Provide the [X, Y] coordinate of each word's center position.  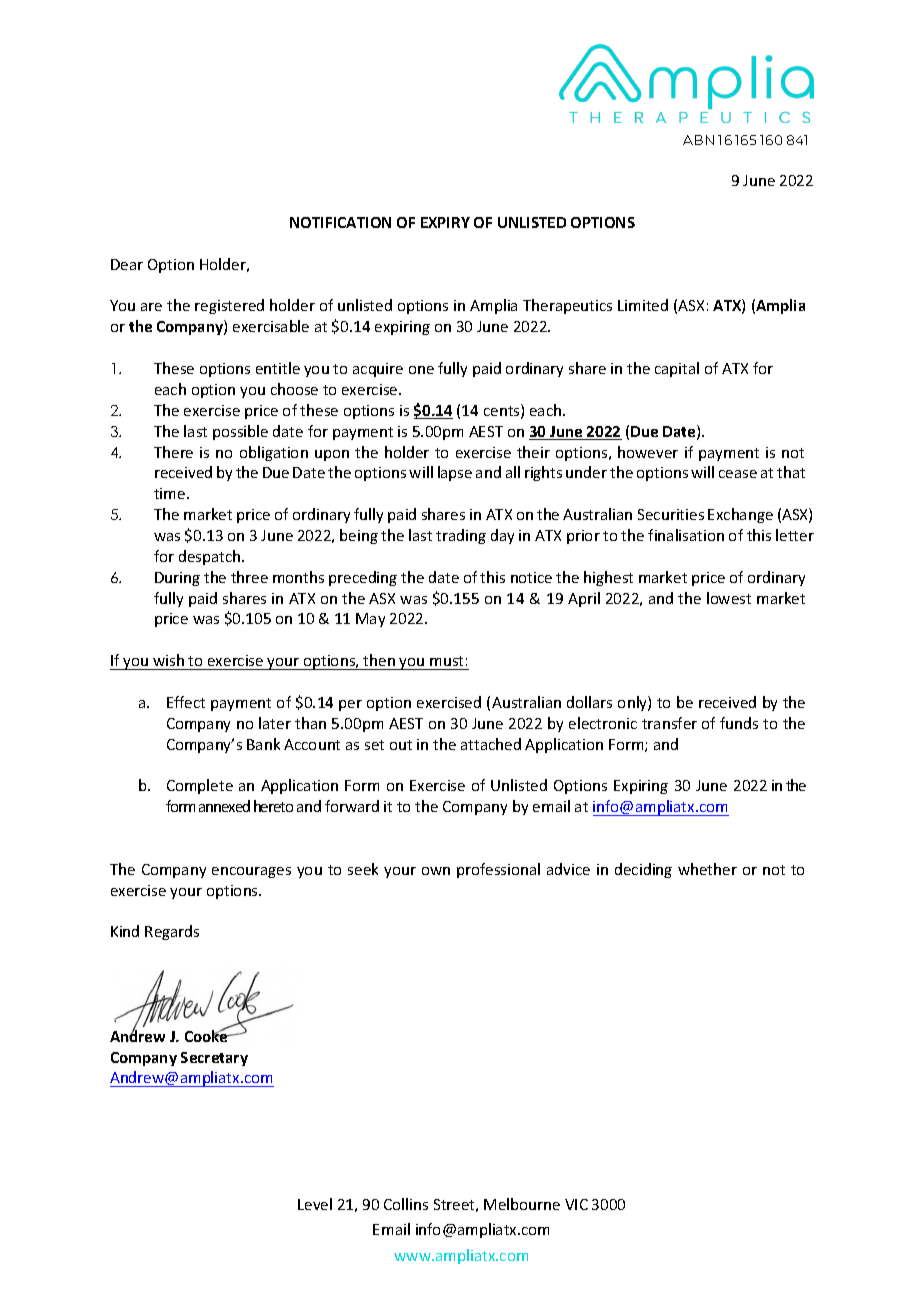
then [379, 660]
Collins [406, 1204]
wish [168, 660]
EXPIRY [445, 222]
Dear [127, 264]
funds [739, 723]
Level [315, 1204]
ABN [698, 140]
